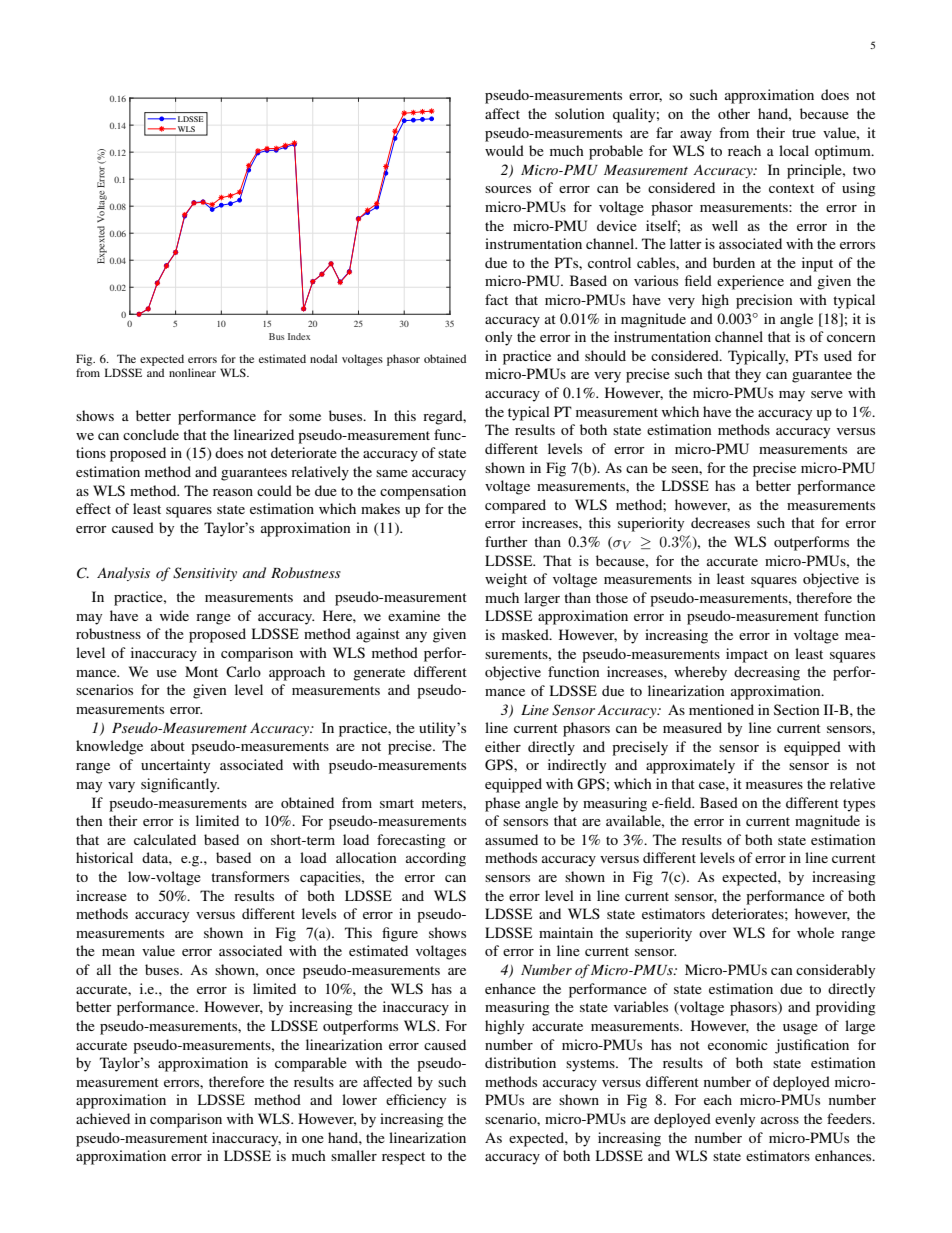  Describe the element at coordinates (504, 150) in the screenshot. I see `would` at that location.
